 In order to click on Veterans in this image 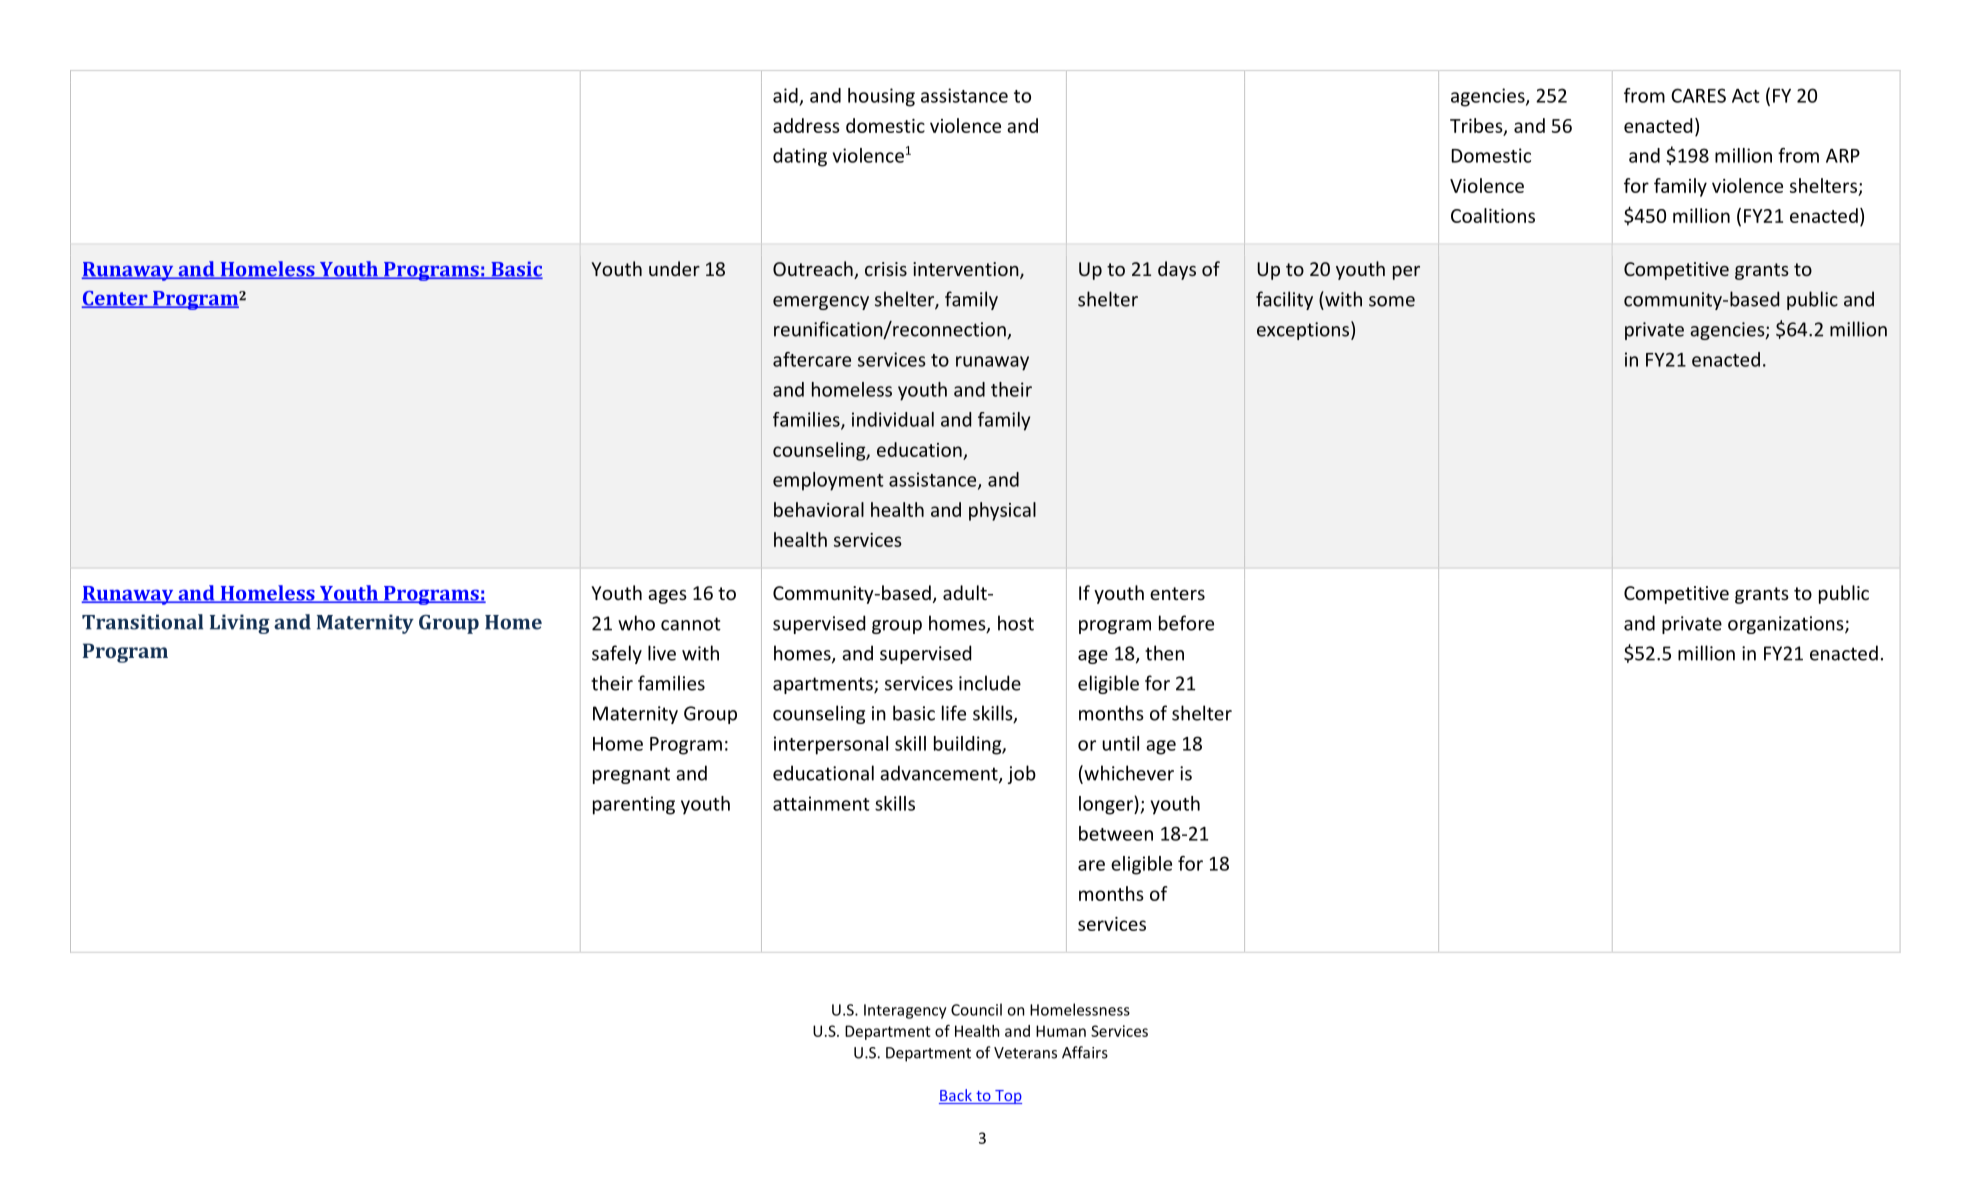, I will do `click(1025, 1053)`.
